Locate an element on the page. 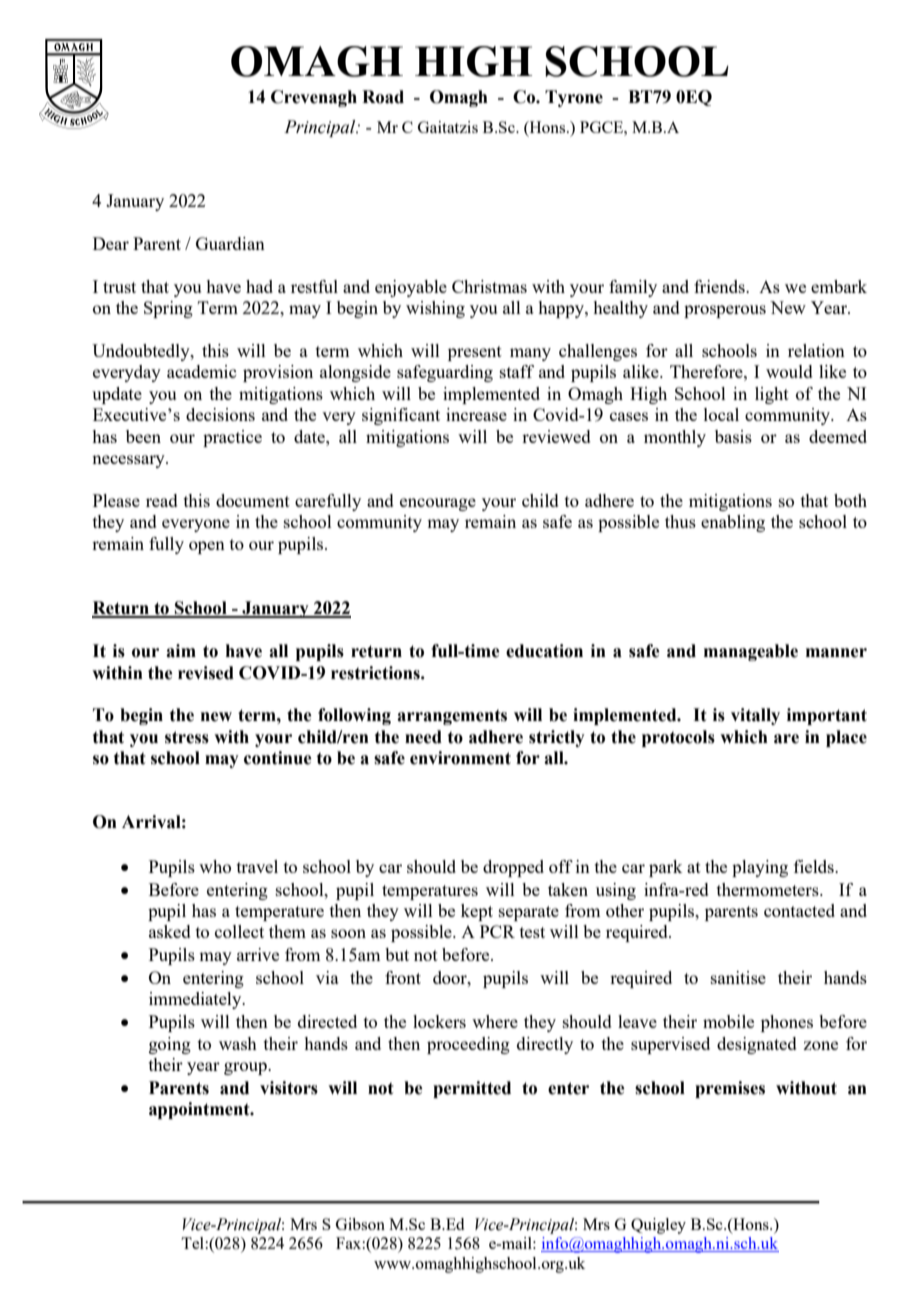 The image size is (924, 1308). Guardian is located at coordinates (230, 243).
